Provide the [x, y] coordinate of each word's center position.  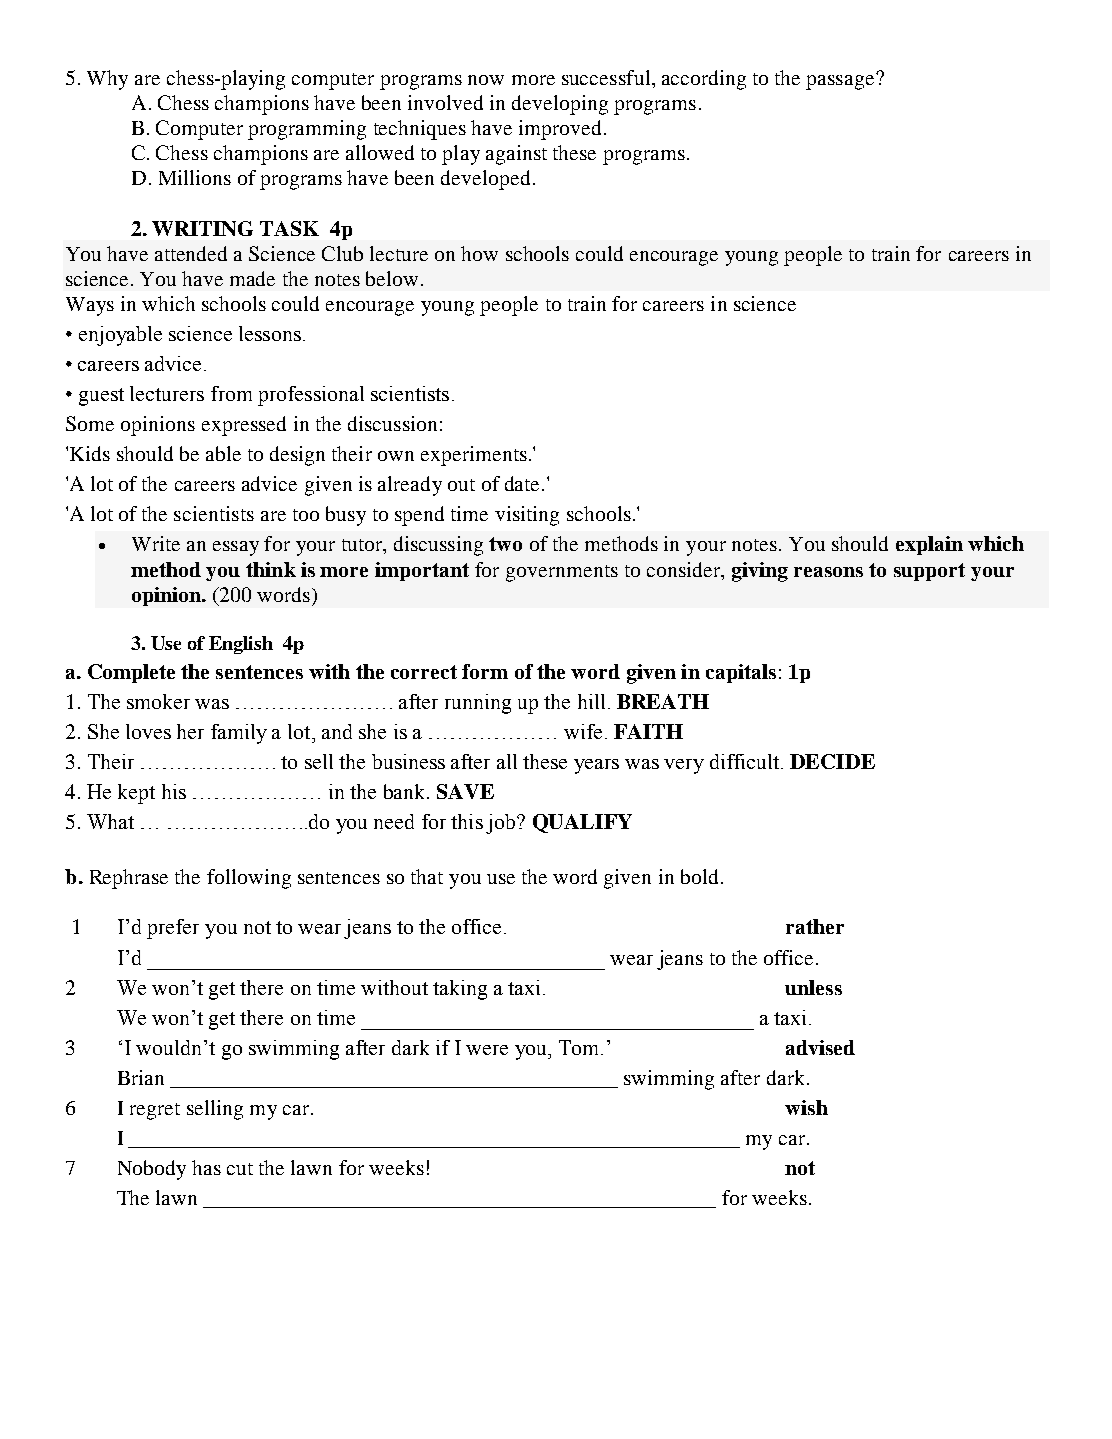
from [231, 393]
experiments [474, 456]
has [206, 1167]
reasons [828, 572]
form [485, 671]
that [427, 876]
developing [560, 105]
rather [815, 926]
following [249, 879]
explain [929, 545]
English [241, 645]
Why [107, 80]
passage [841, 81]
